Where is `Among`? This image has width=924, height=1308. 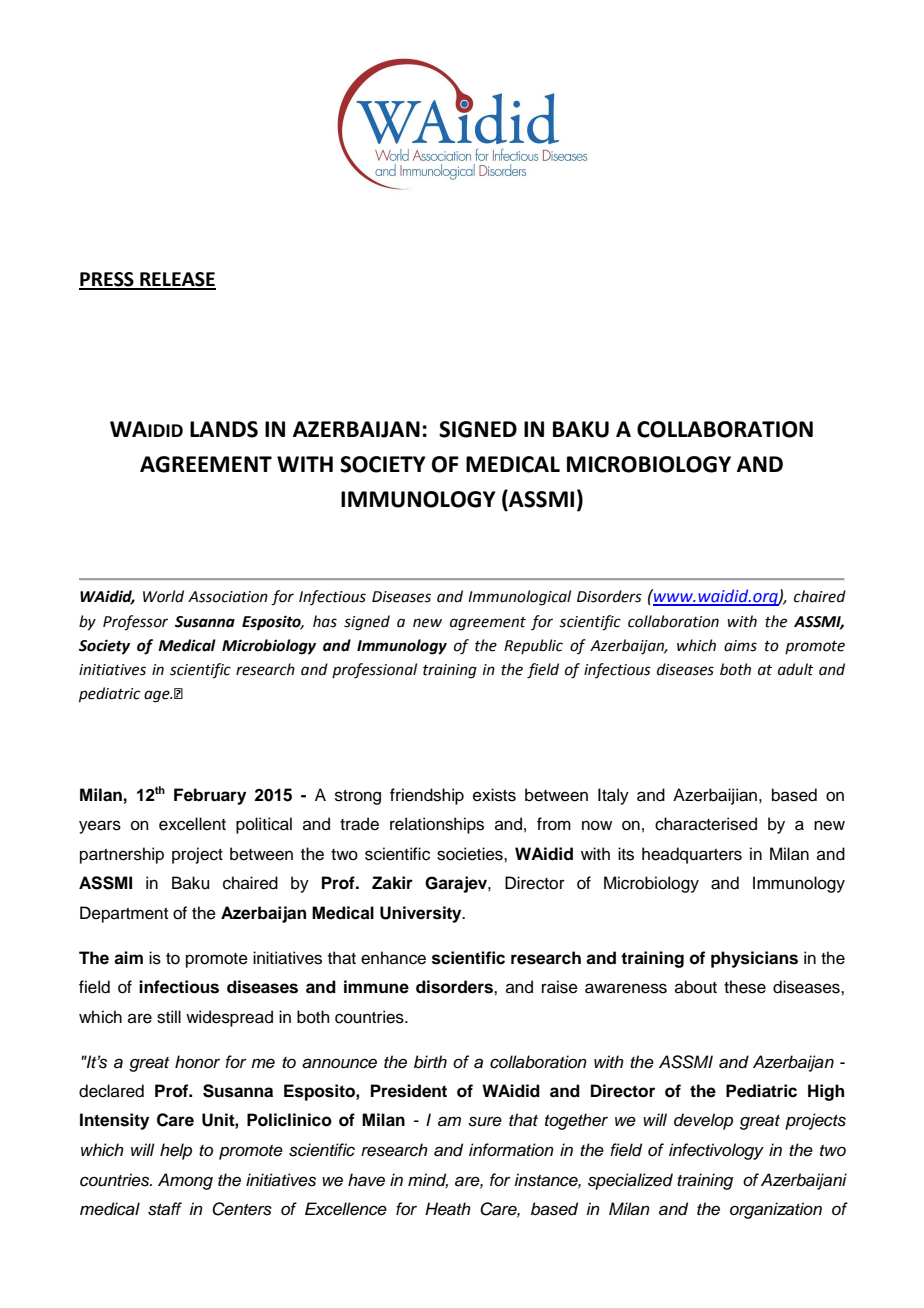 Among is located at coordinates (185, 1181).
